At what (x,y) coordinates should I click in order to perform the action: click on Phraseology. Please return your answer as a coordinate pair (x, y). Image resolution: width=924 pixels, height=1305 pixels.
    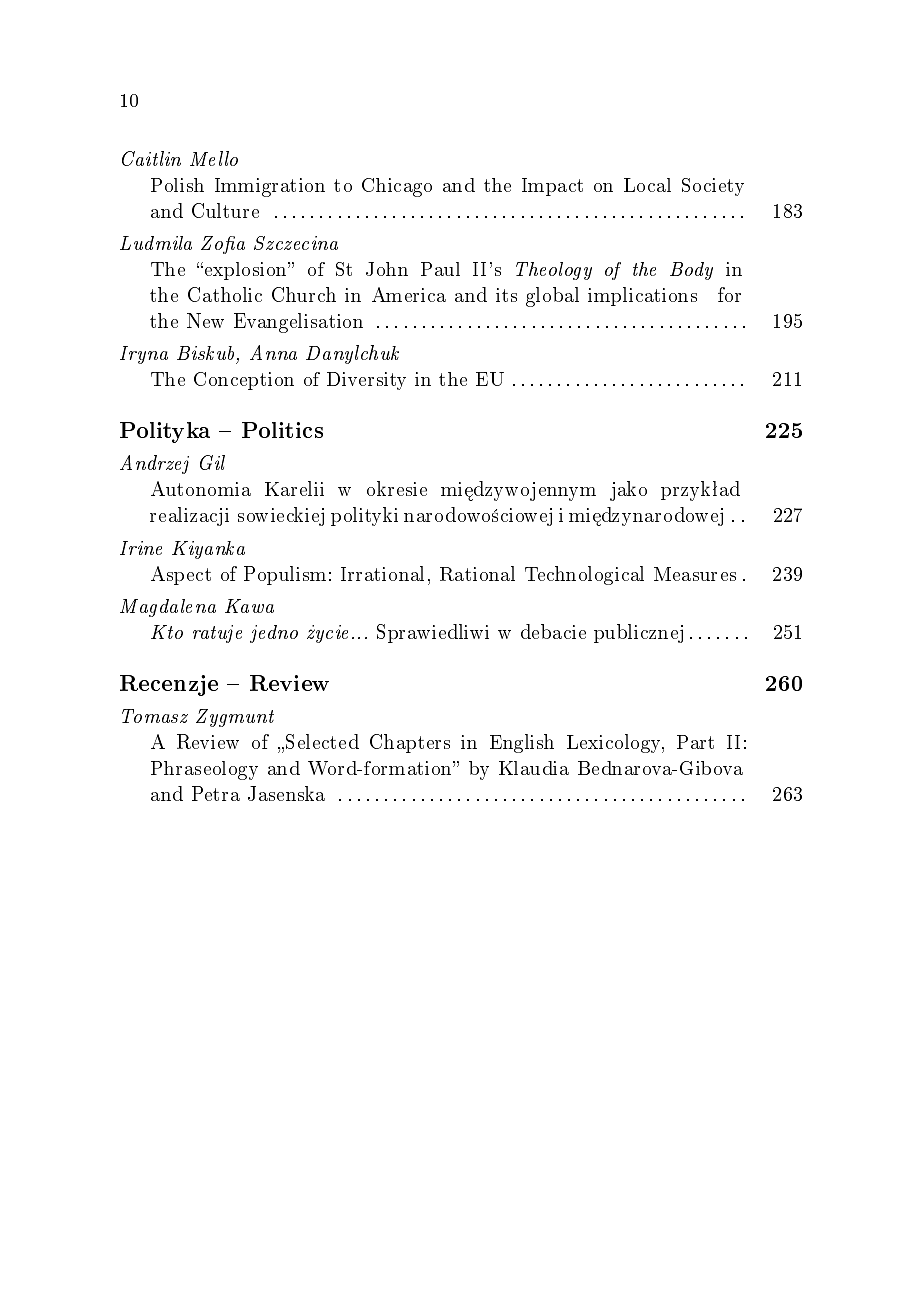
    Looking at the image, I should click on (204, 770).
